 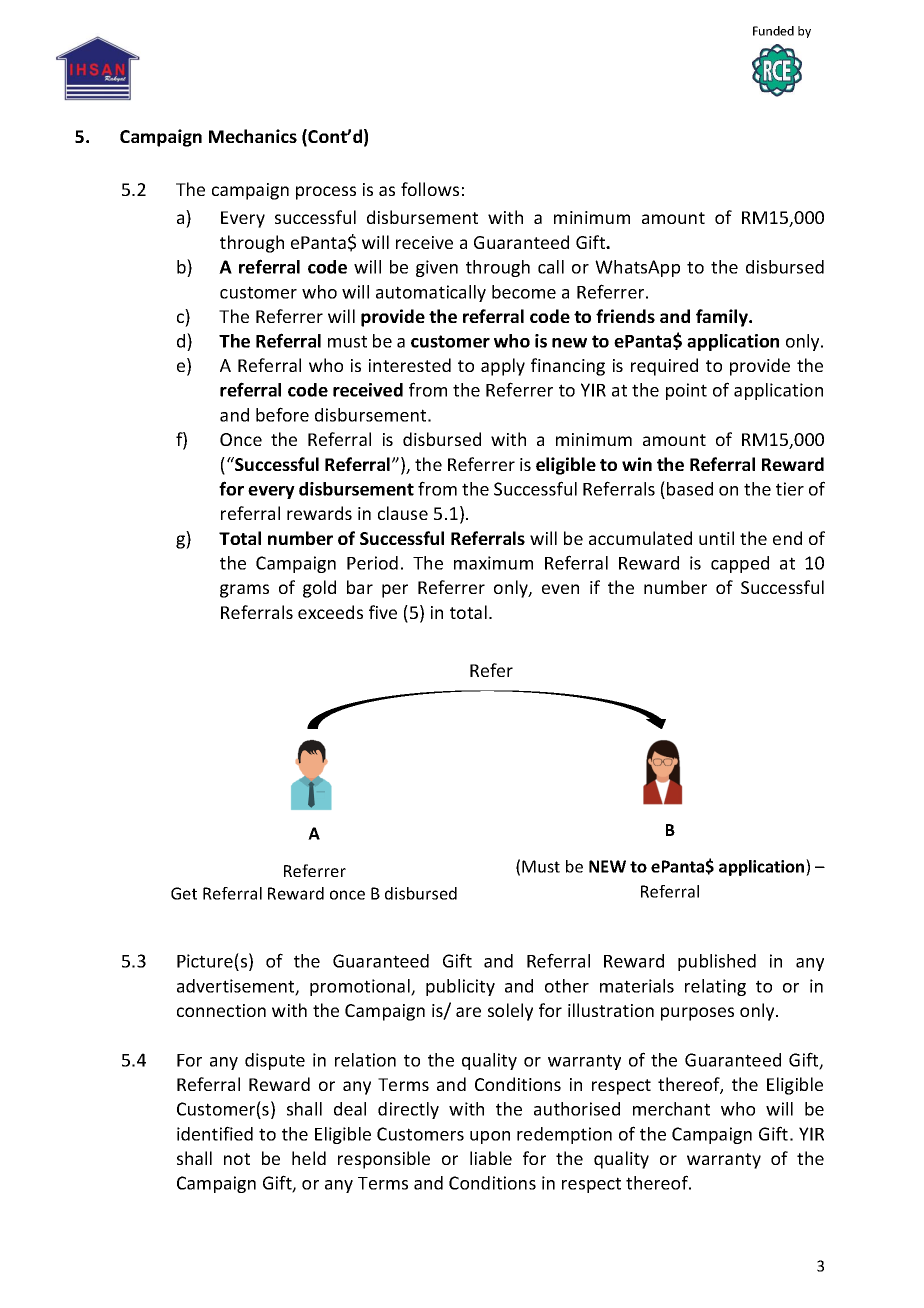 I want to click on capped, so click(x=740, y=564).
